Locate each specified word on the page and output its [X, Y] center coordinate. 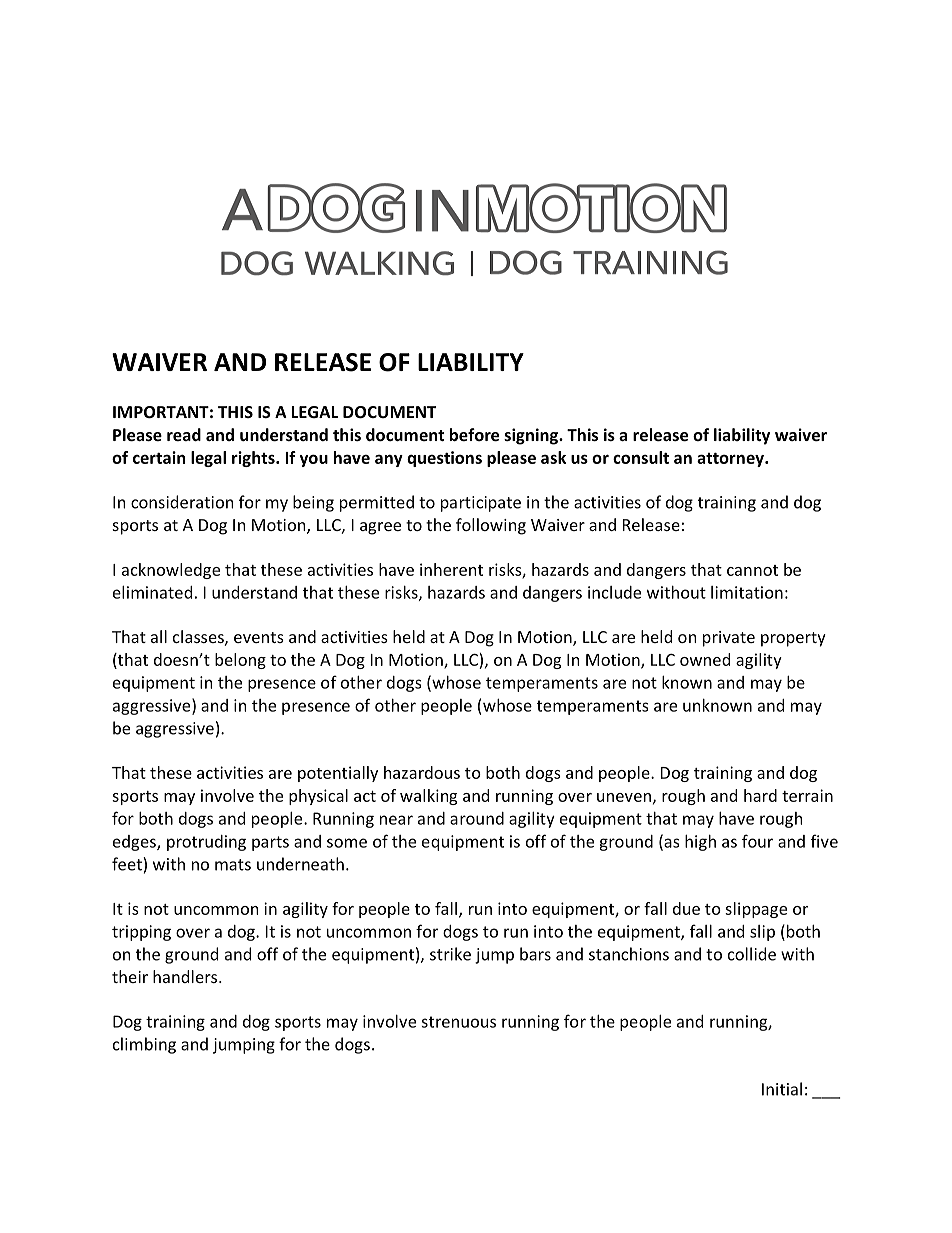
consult [641, 457]
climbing [144, 1045]
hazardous [422, 772]
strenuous [458, 1022]
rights [254, 459]
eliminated [152, 592]
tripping [141, 933]
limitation [747, 592]
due [686, 908]
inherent [451, 569]
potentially [338, 774]
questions [444, 459]
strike [450, 954]
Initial [782, 1089]
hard [760, 795]
